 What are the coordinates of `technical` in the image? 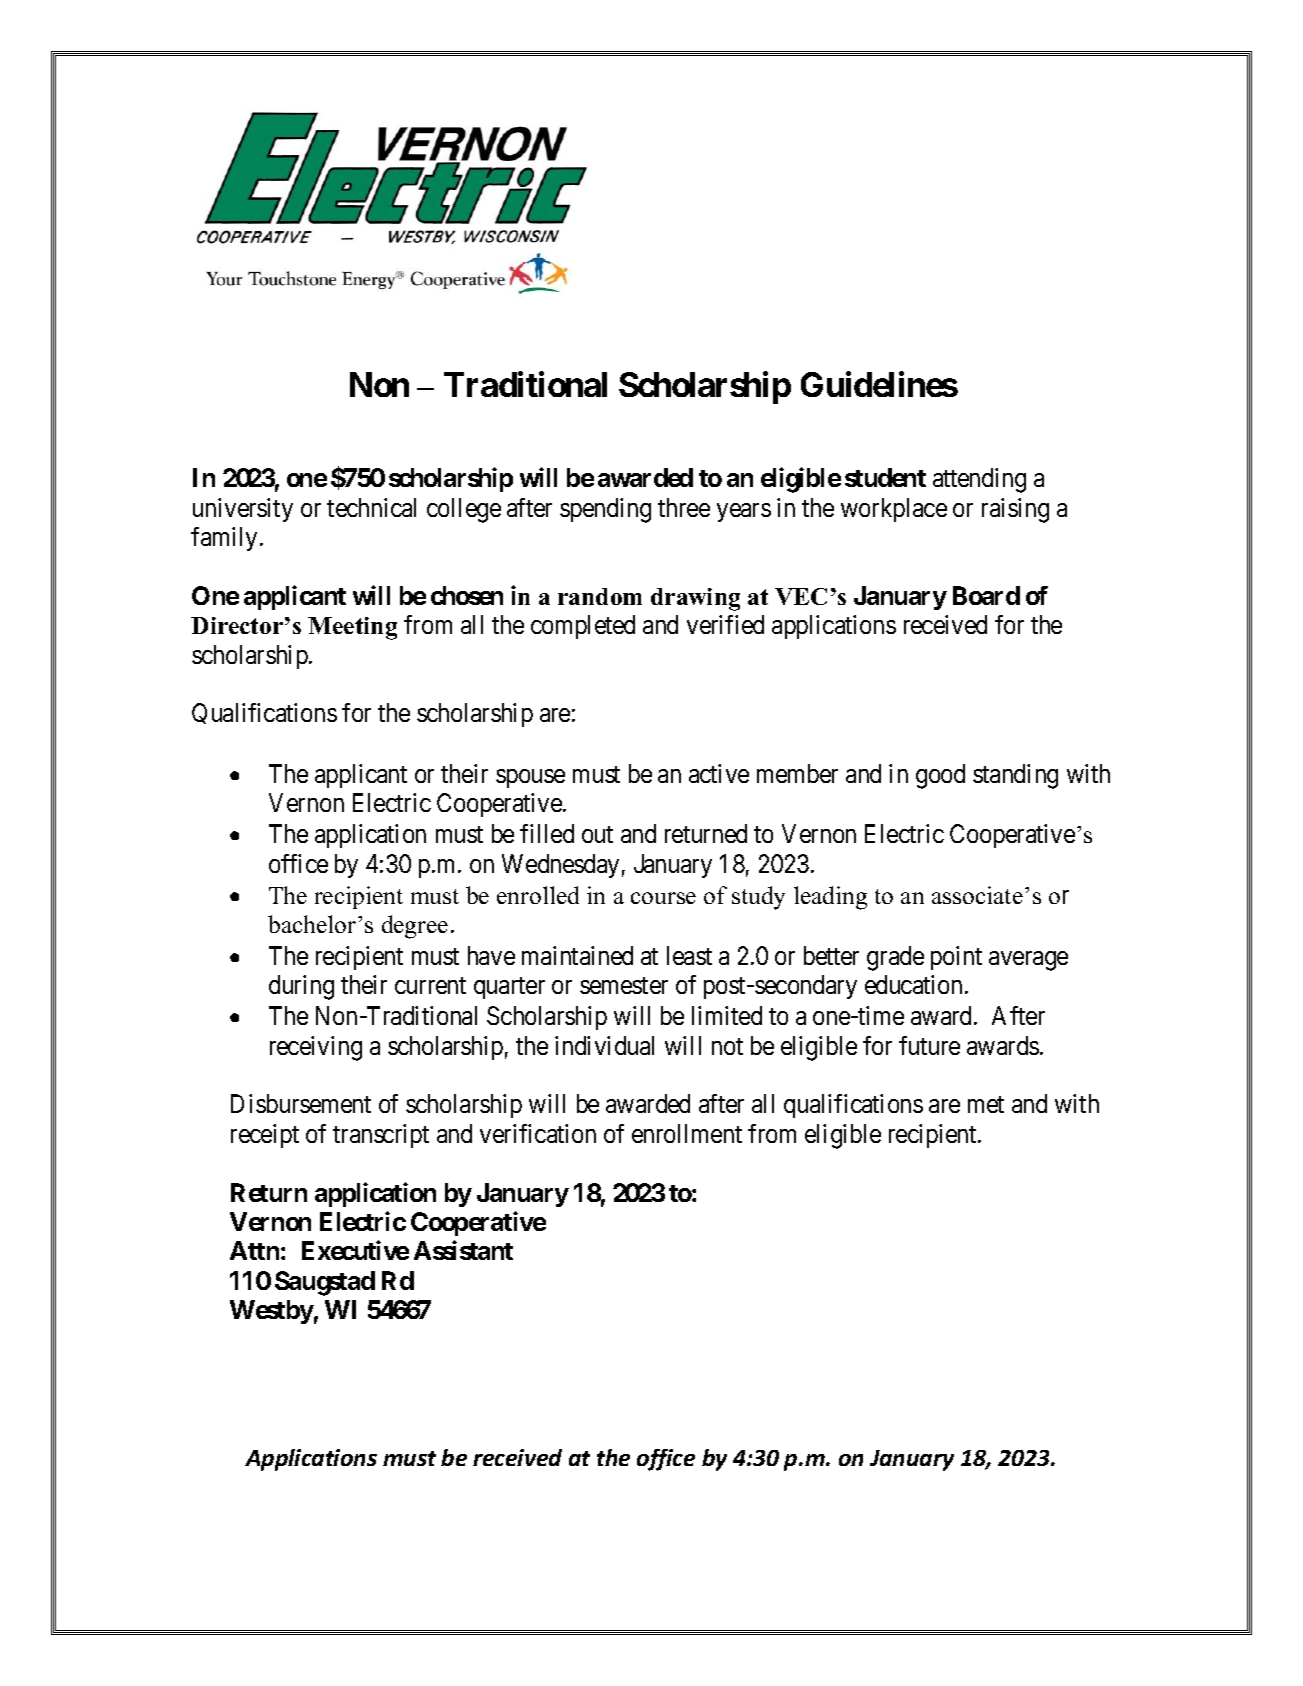 It's located at (371, 507).
